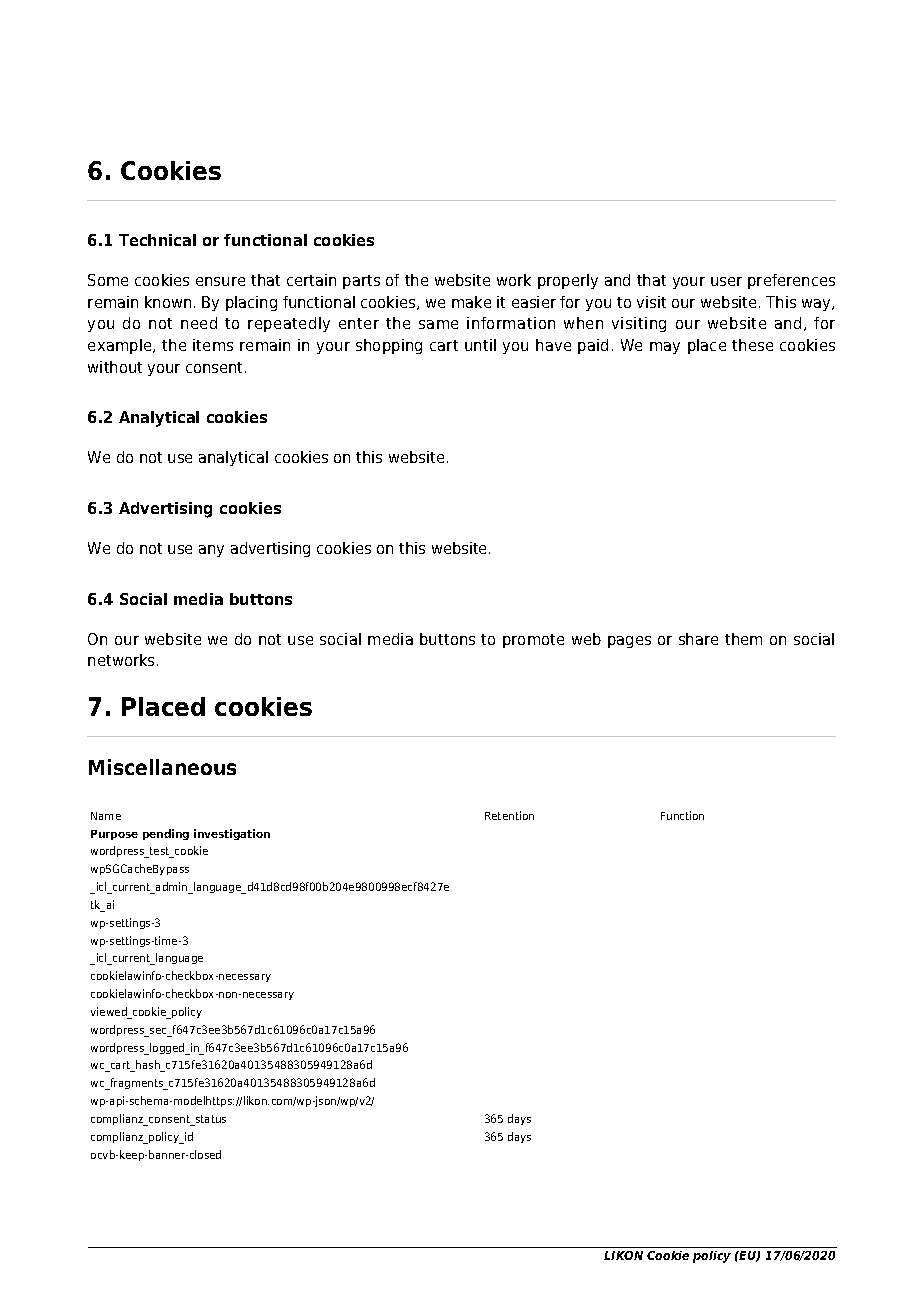 The image size is (924, 1308). What do you see at coordinates (166, 834) in the image?
I see `pending` at bounding box center [166, 834].
